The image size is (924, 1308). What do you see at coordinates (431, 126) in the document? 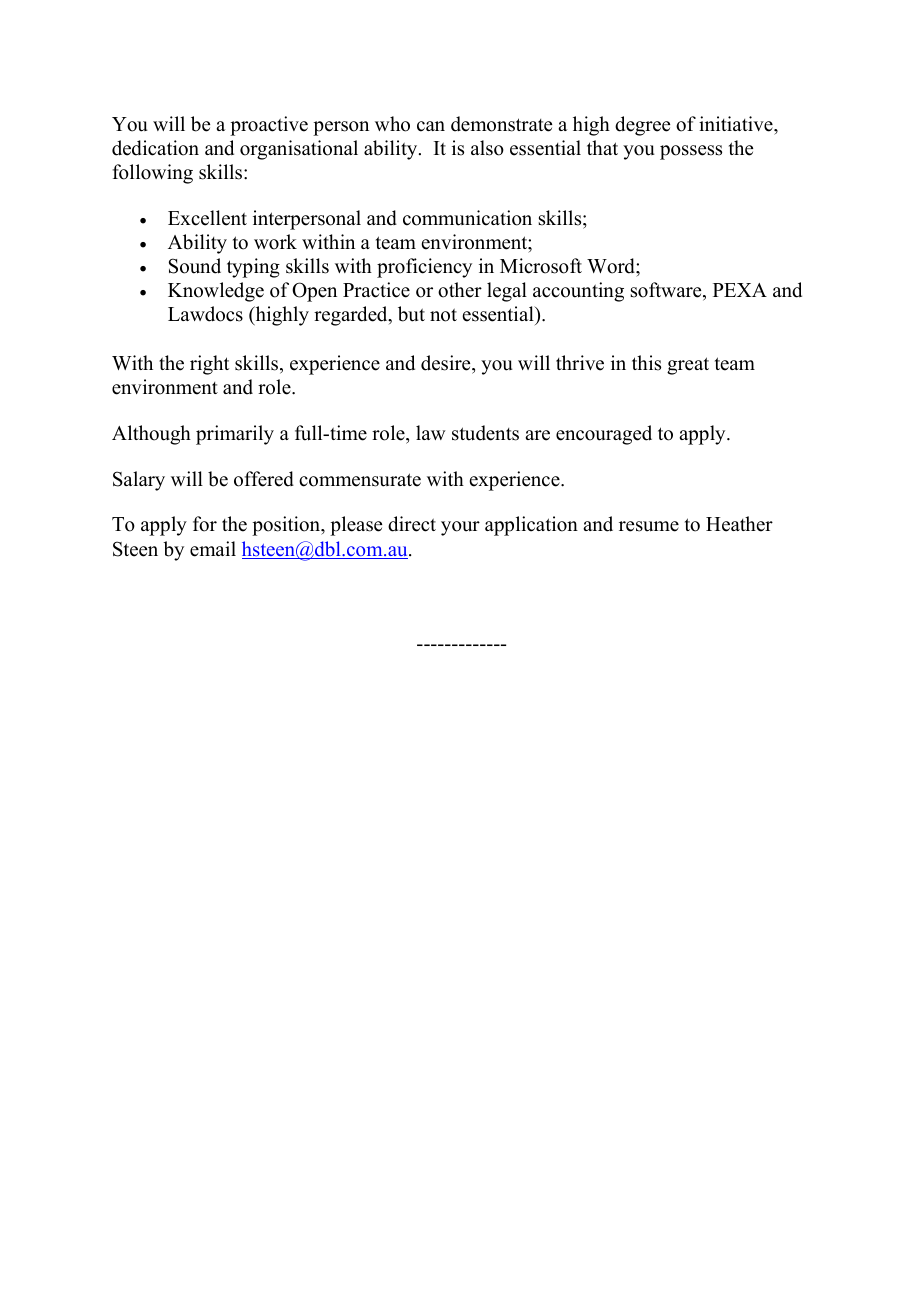
I see `can` at bounding box center [431, 126].
